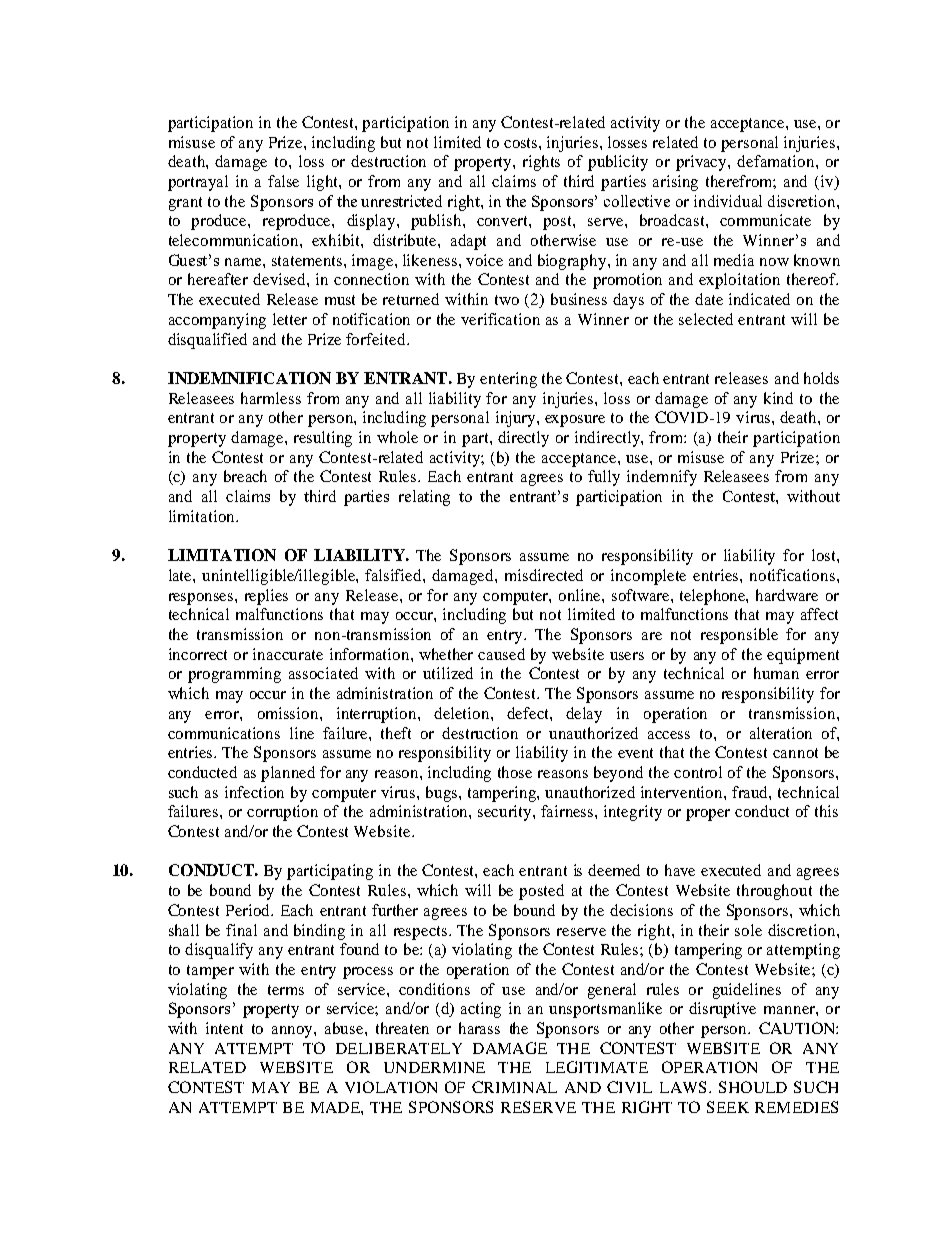 The height and width of the screenshot is (1233, 952). What do you see at coordinates (282, 813) in the screenshot?
I see `corruption` at bounding box center [282, 813].
